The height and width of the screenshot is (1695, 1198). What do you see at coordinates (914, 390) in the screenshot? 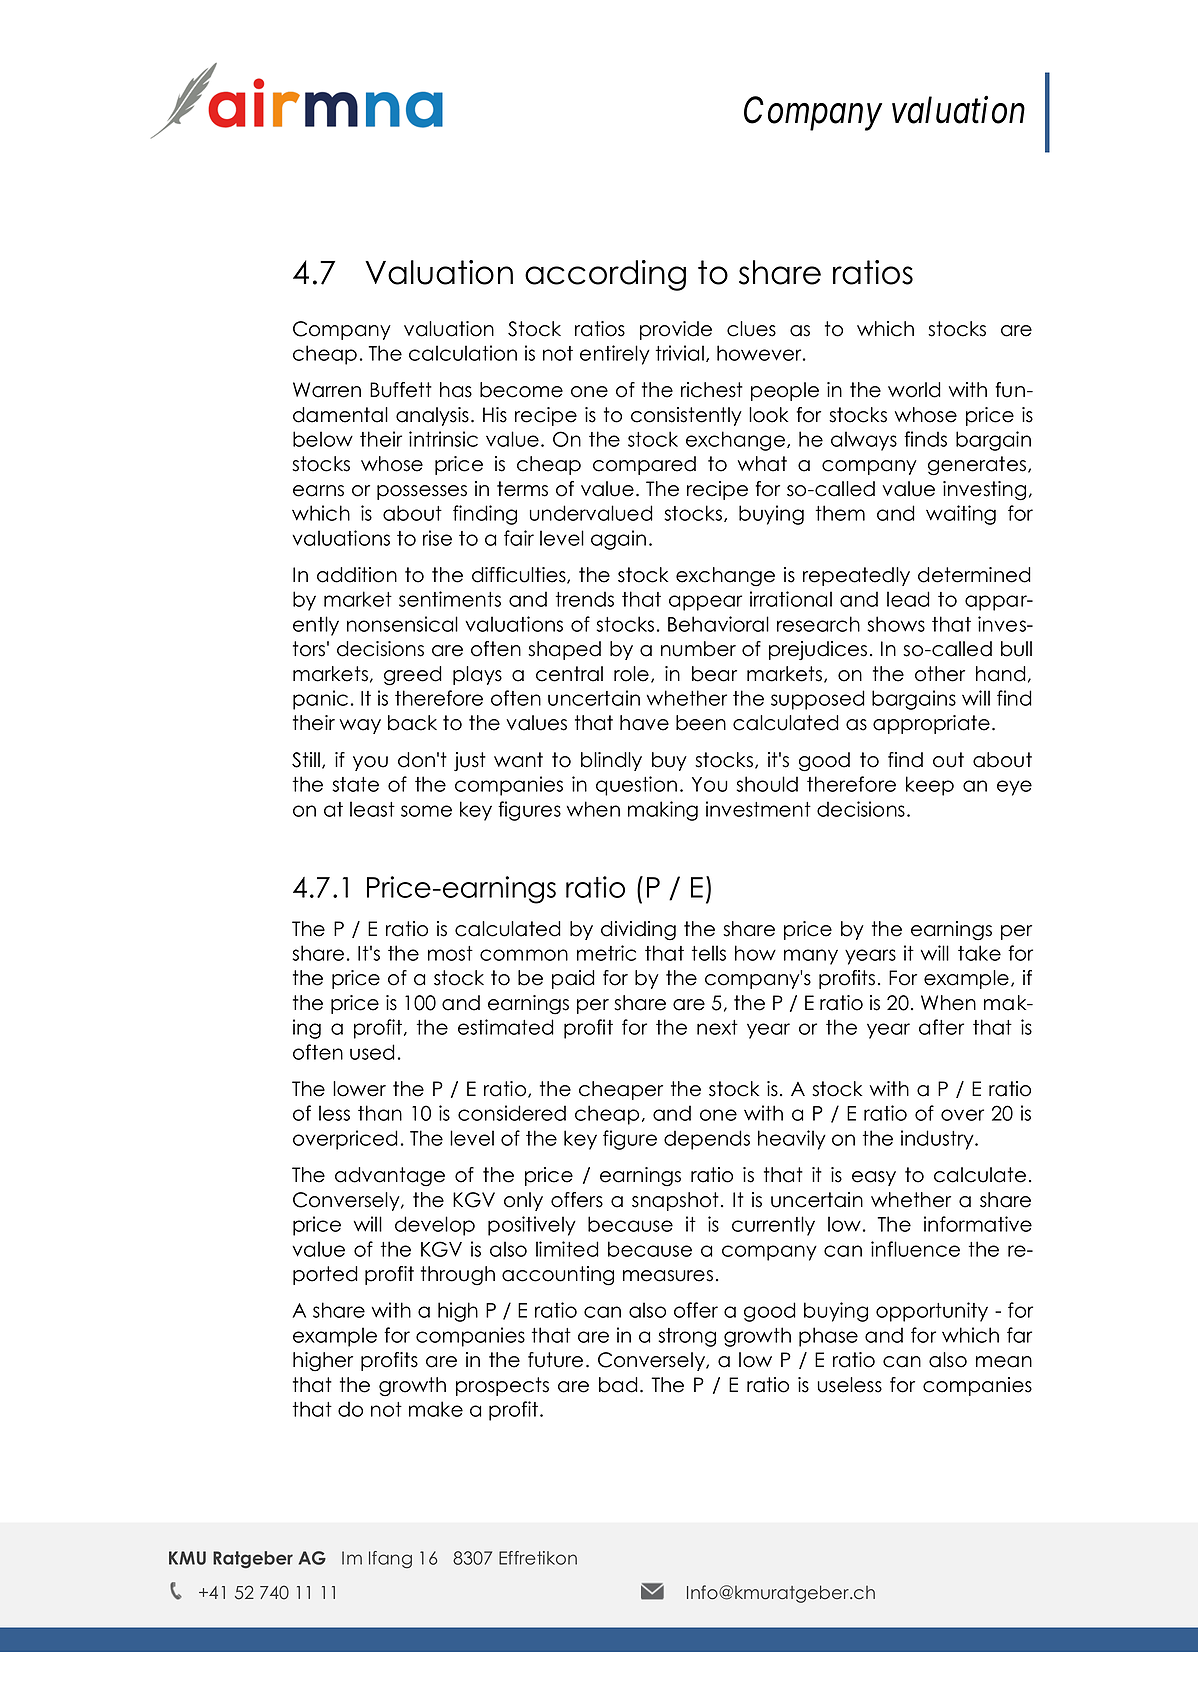
I see `world` at bounding box center [914, 390].
